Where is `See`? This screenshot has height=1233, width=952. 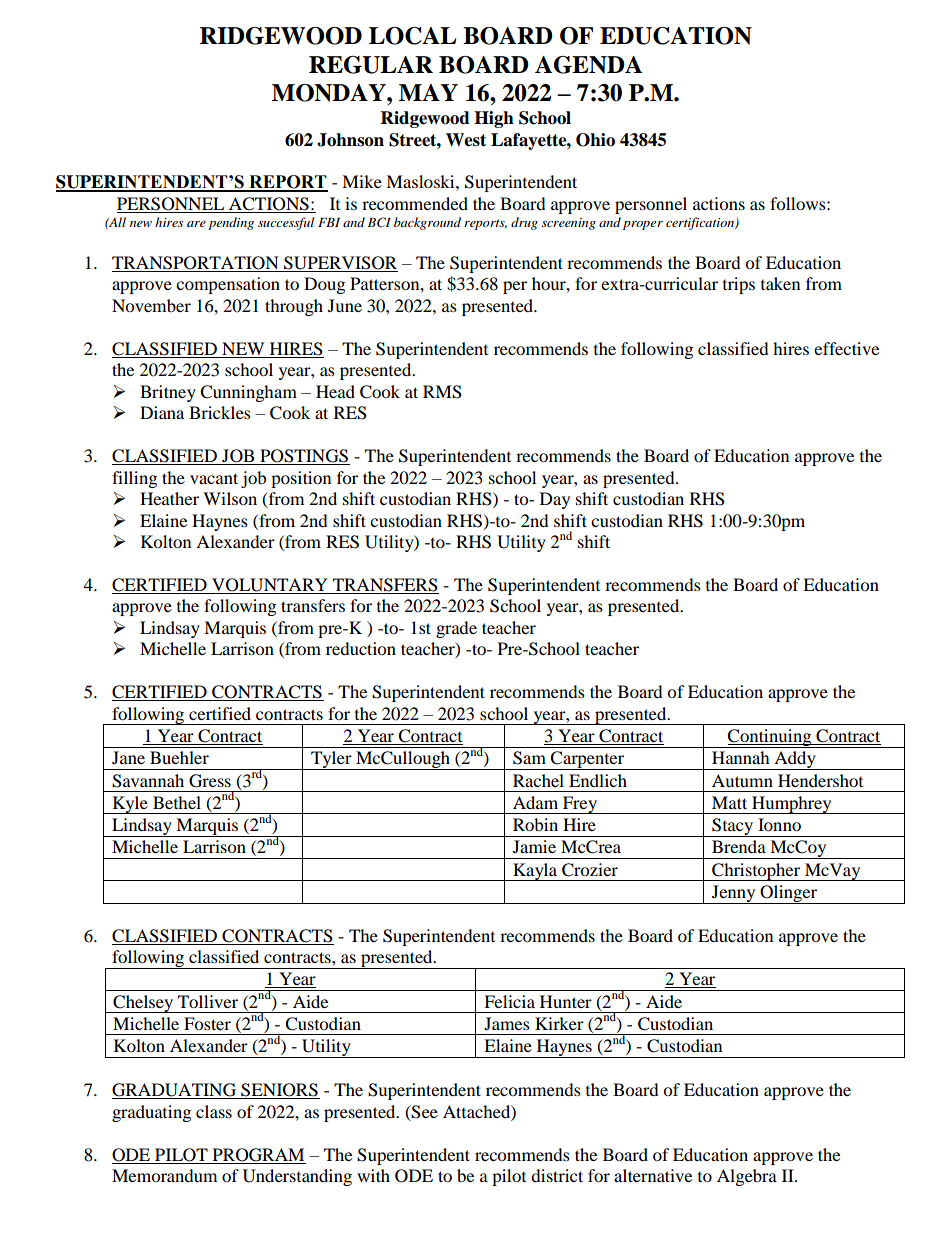
See is located at coordinates (424, 1112).
